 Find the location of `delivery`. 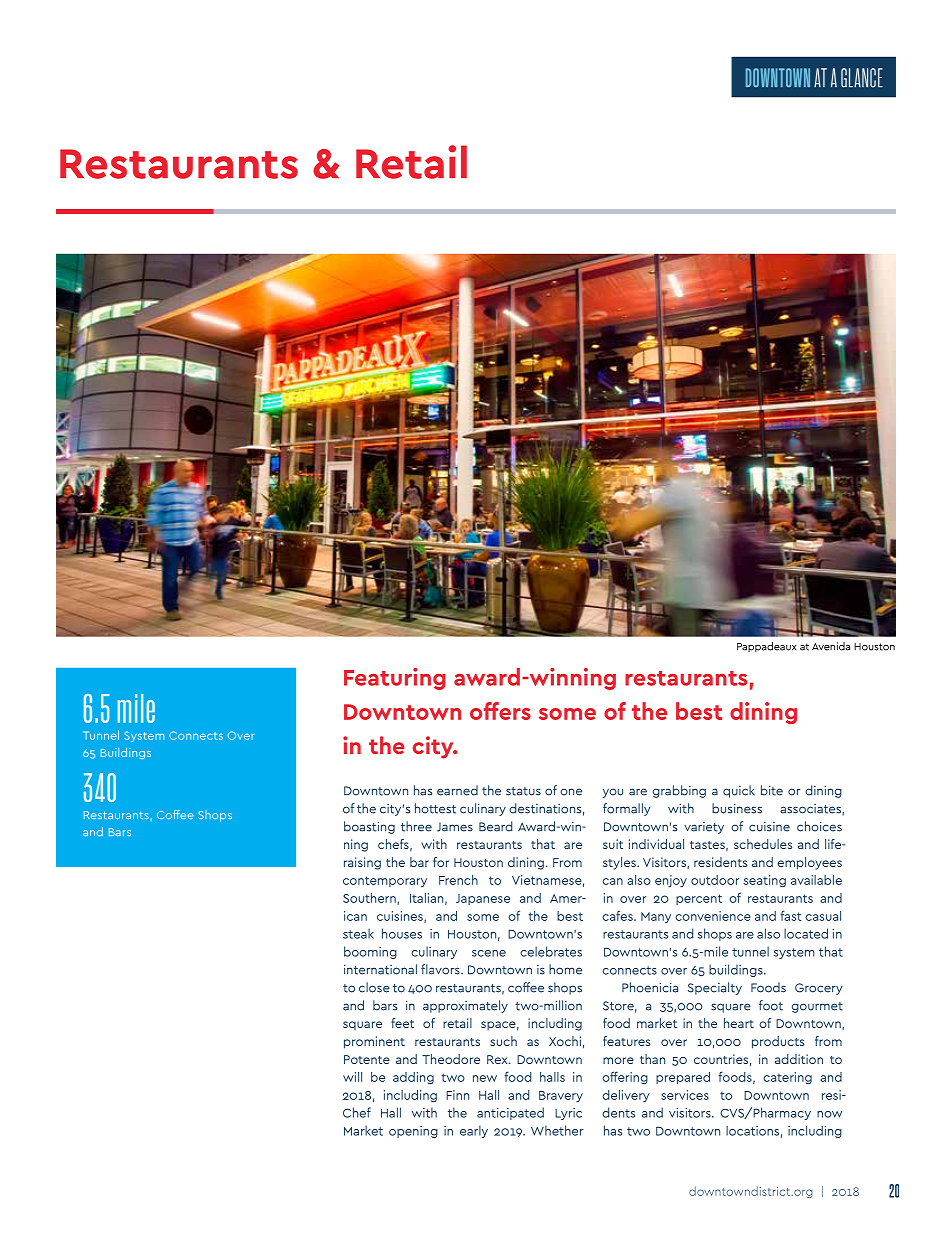

delivery is located at coordinates (626, 1096).
